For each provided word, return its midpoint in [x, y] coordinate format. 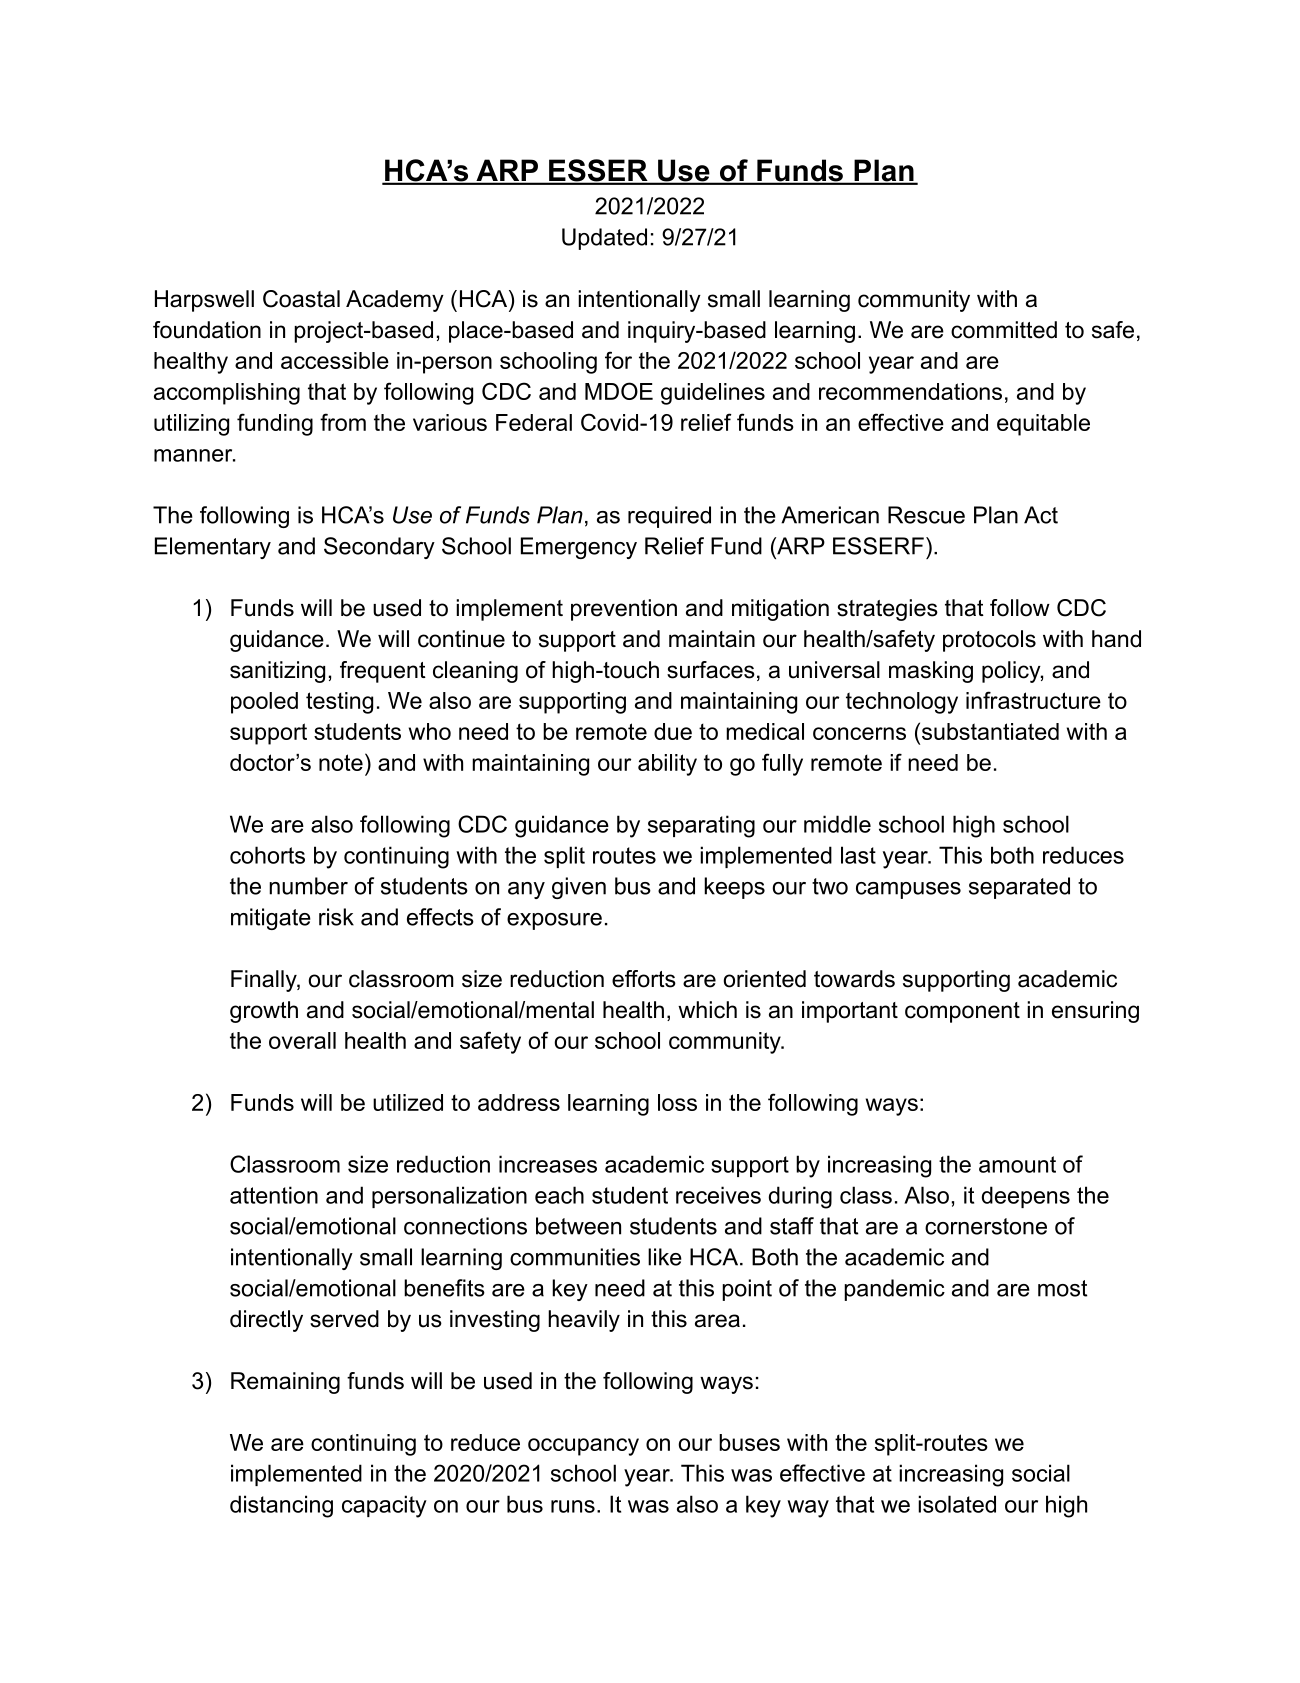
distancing [281, 1506]
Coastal [301, 299]
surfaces [711, 670]
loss [677, 1102]
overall [302, 1040]
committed [1004, 330]
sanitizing [277, 672]
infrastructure [1033, 700]
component [962, 1012]
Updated [604, 239]
